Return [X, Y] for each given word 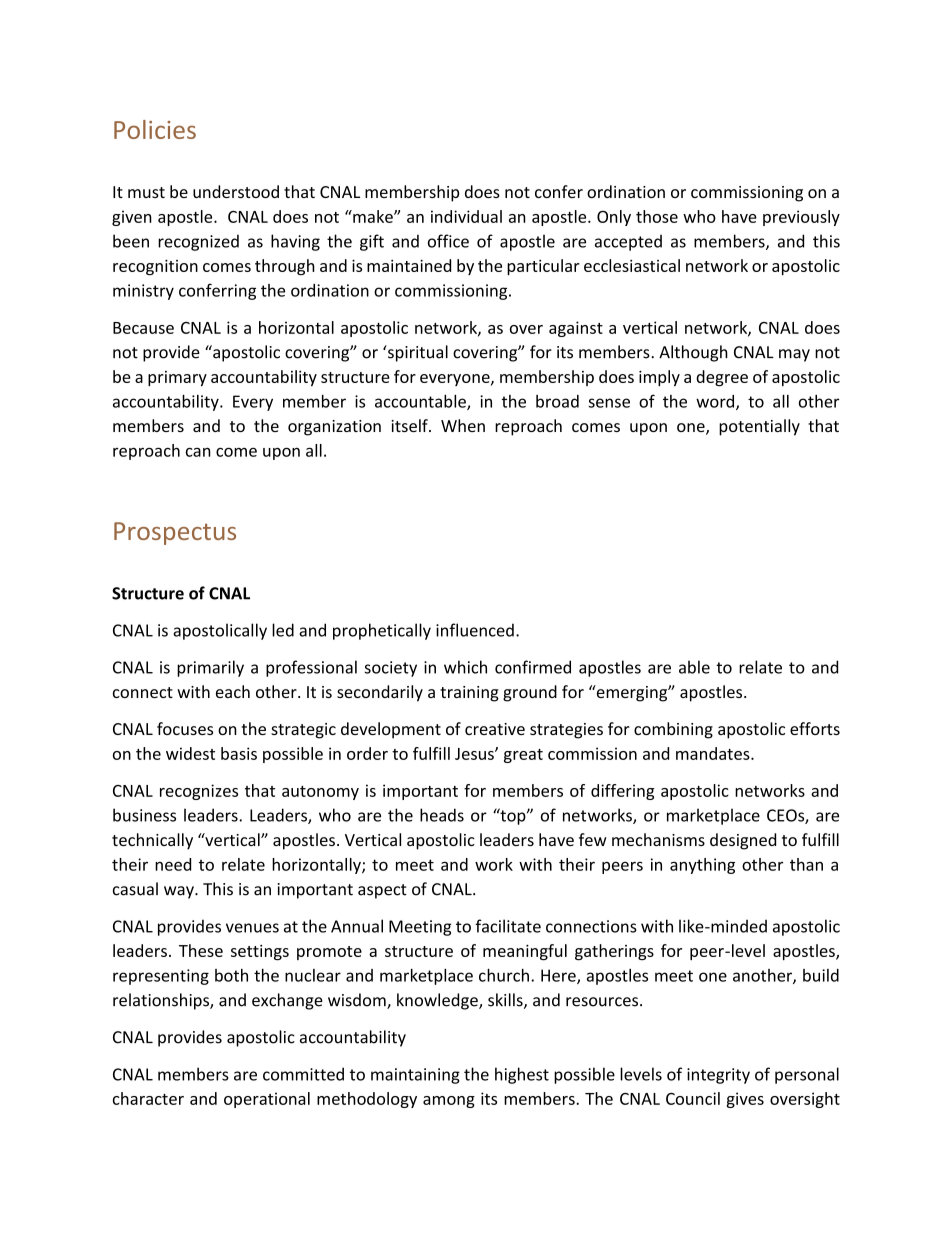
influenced [475, 630]
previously [801, 218]
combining [673, 730]
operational [267, 1100]
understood [236, 191]
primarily [210, 668]
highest [522, 1075]
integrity [718, 1076]
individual [466, 216]
